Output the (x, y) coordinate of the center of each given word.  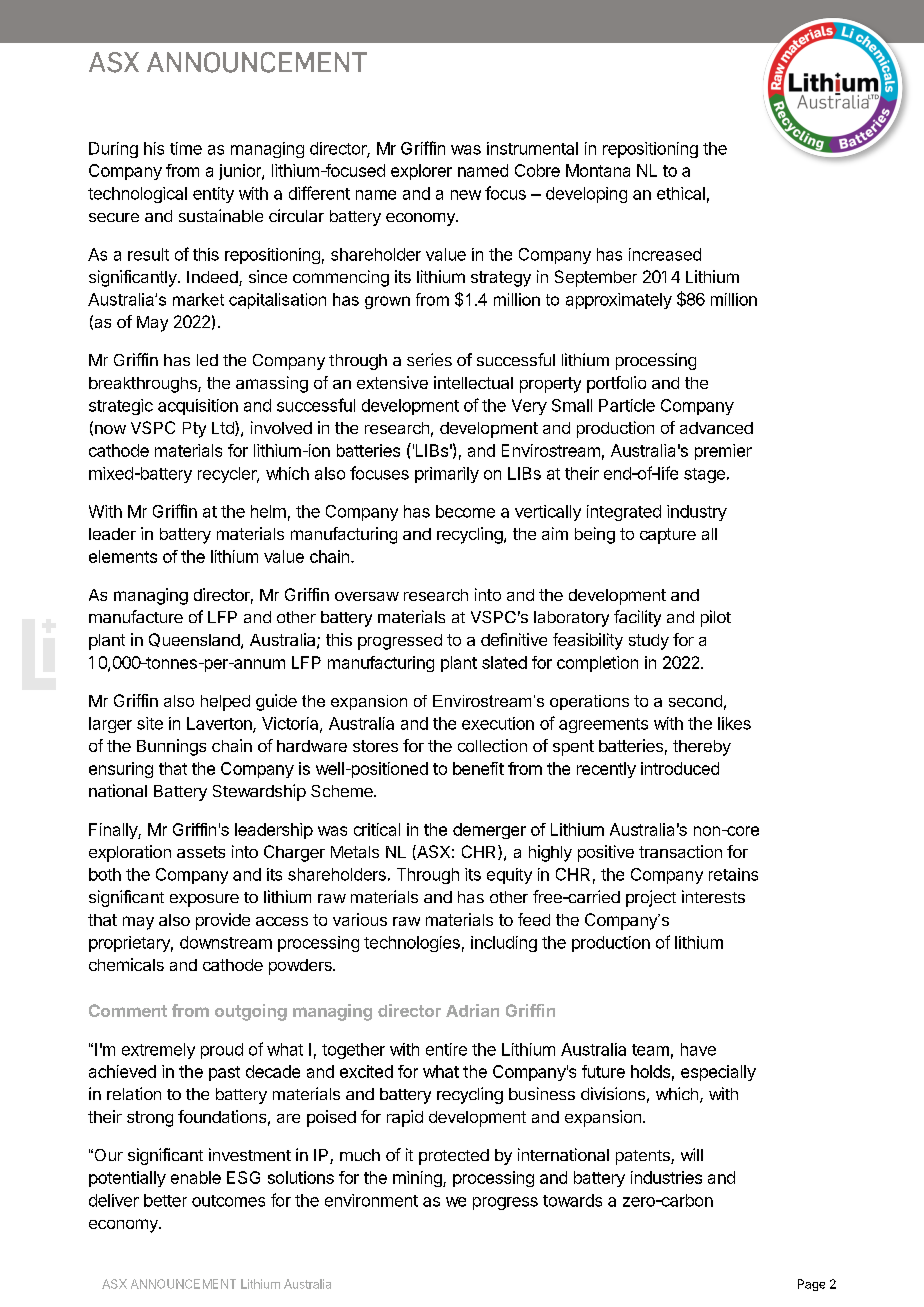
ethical (681, 193)
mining (418, 1179)
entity (213, 195)
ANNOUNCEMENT (183, 1284)
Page (811, 1285)
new (466, 195)
